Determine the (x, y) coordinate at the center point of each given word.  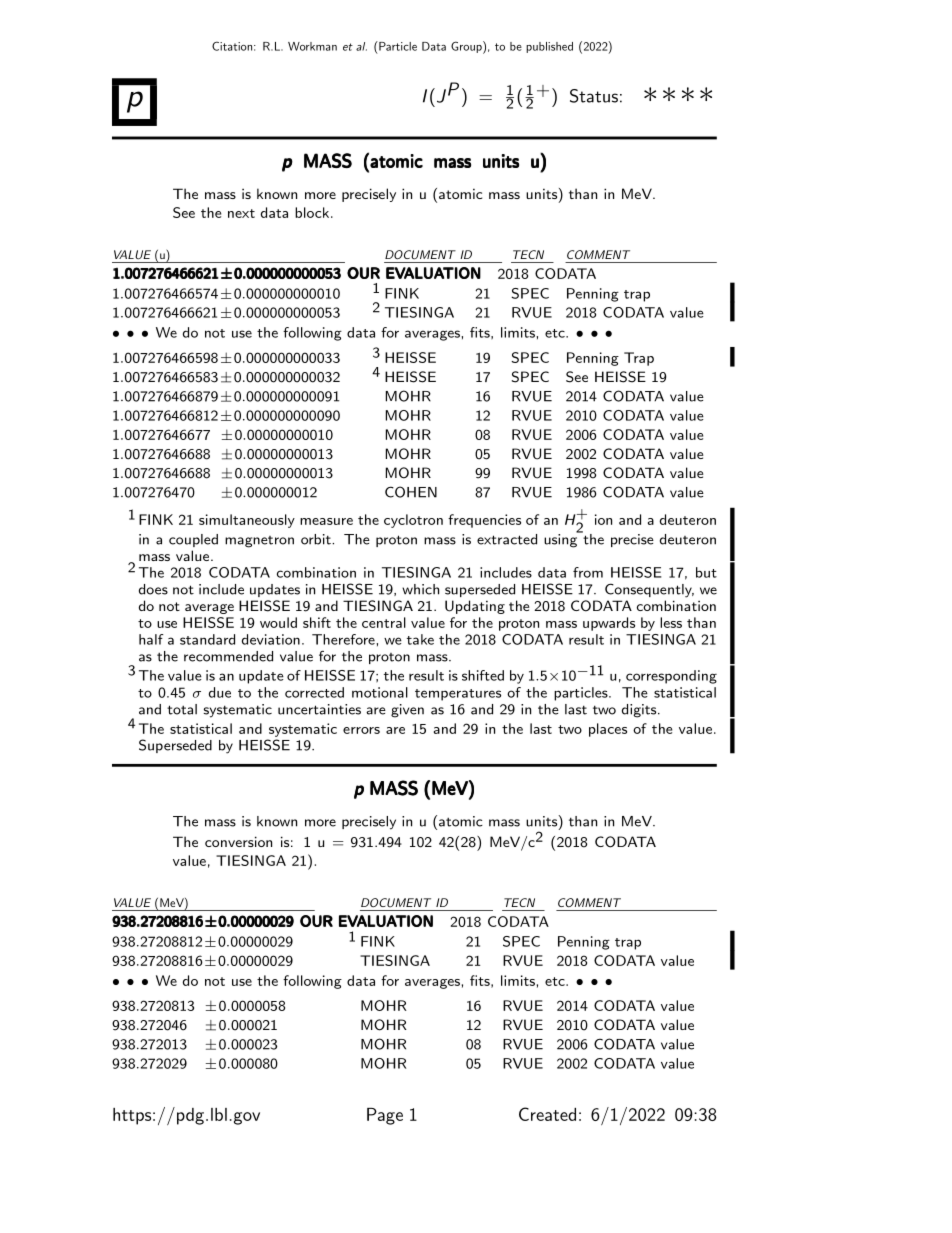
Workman (312, 46)
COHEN (411, 492)
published (549, 47)
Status (594, 96)
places (608, 730)
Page (385, 1116)
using (562, 540)
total (182, 709)
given (407, 711)
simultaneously (247, 521)
